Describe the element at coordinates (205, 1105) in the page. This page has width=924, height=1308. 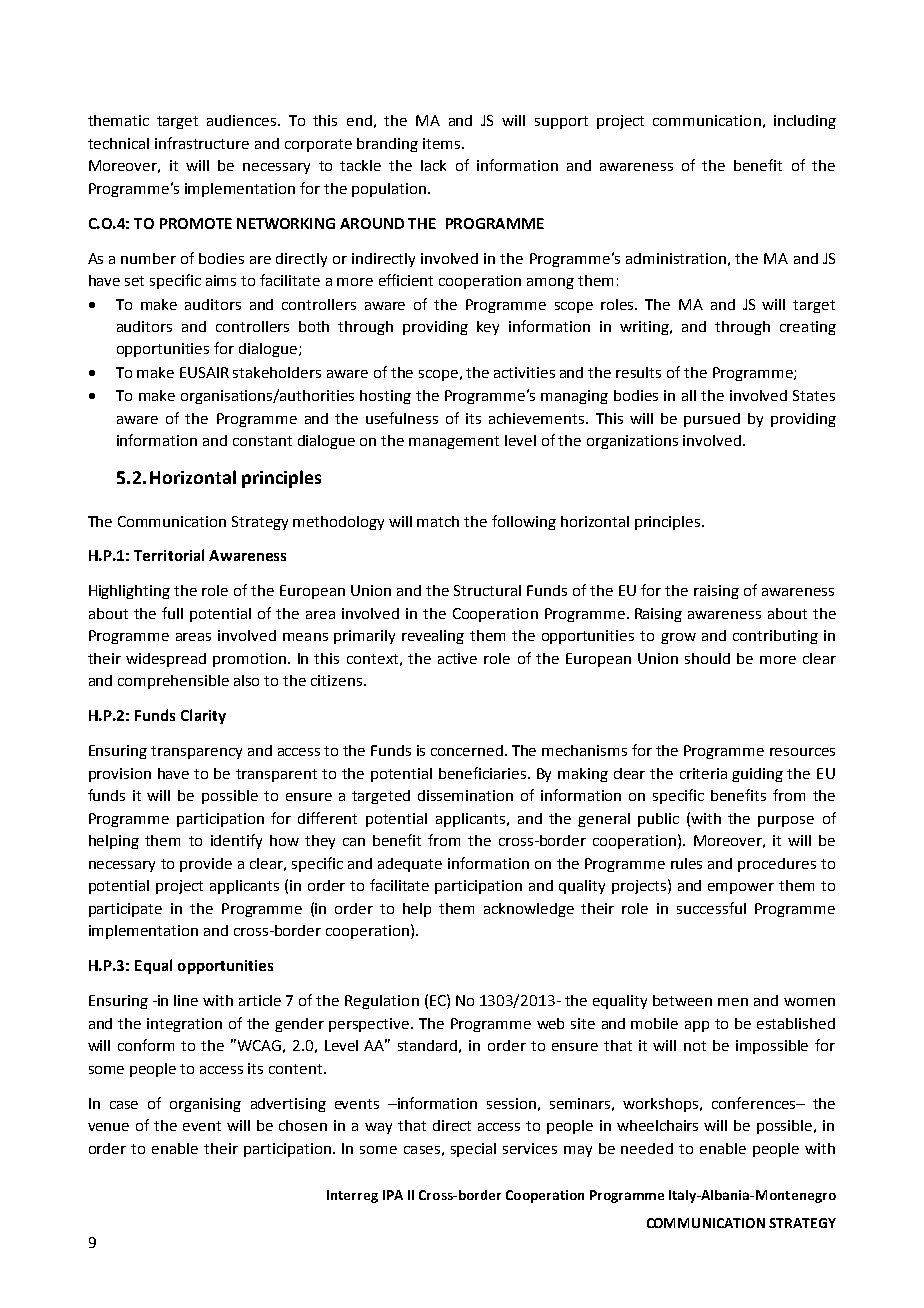
I see `organising` at that location.
